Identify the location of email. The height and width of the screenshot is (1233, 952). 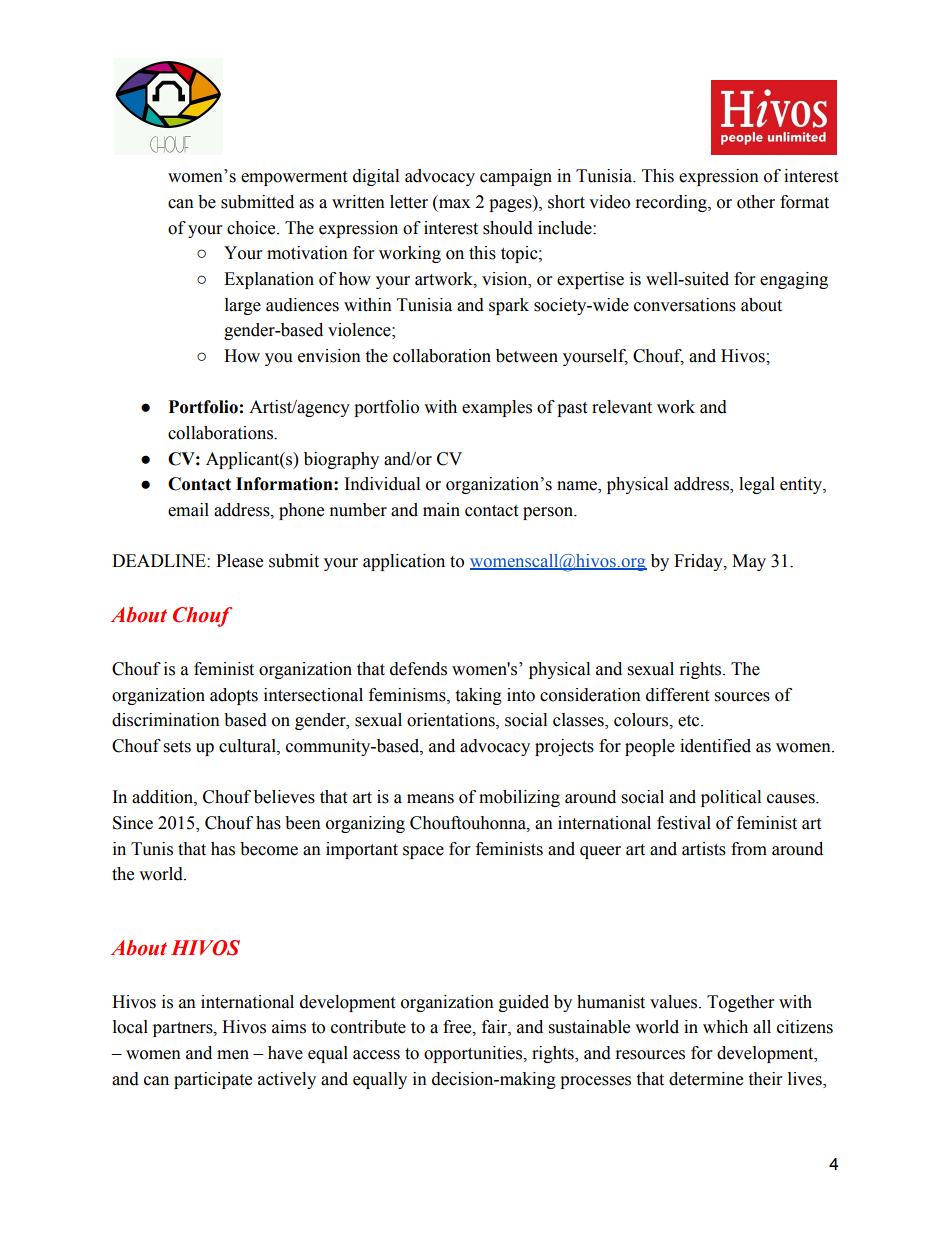
(188, 510).
